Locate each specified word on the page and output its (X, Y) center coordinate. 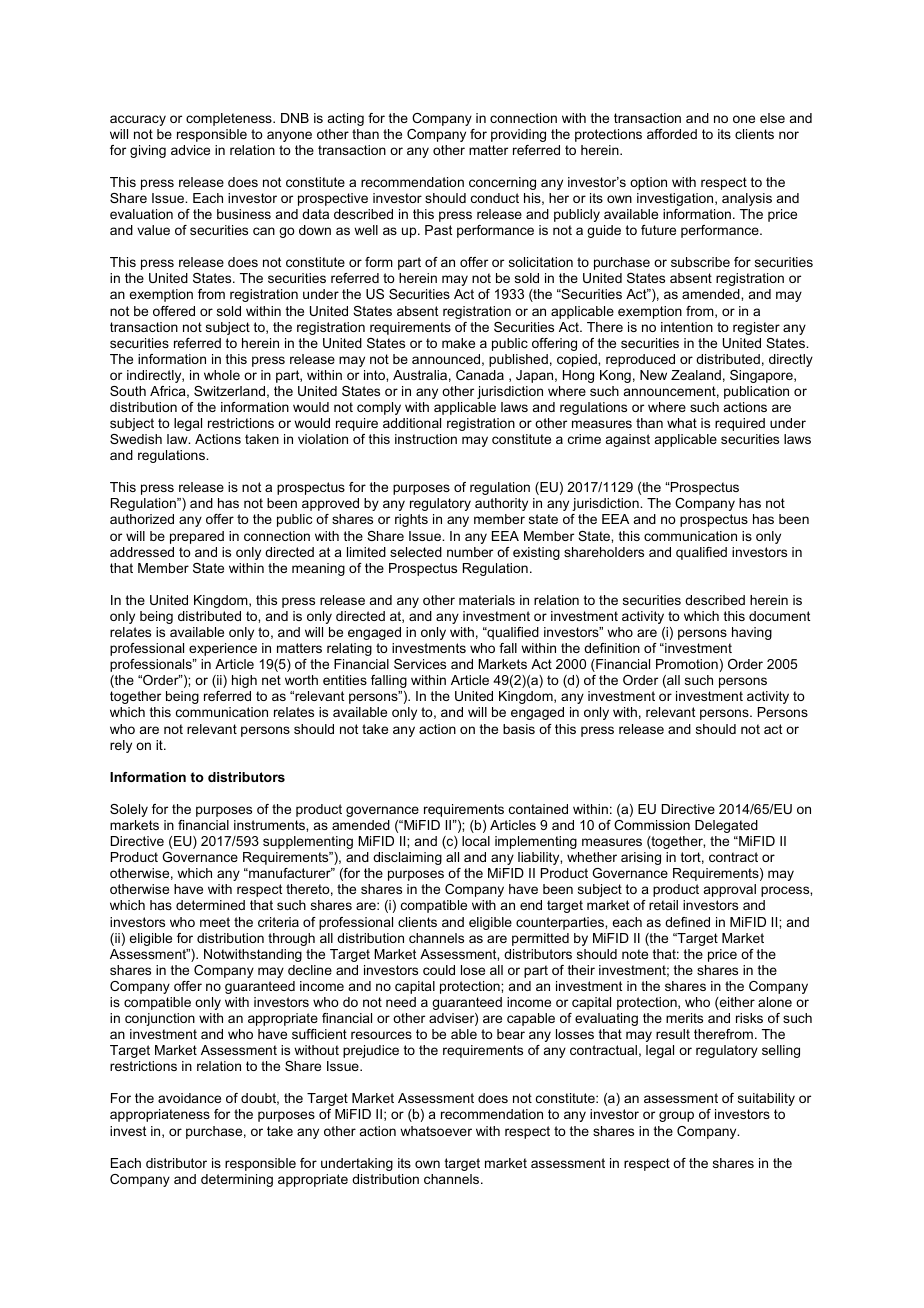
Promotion (687, 664)
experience (223, 649)
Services (420, 664)
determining (237, 1180)
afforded (672, 134)
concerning (502, 183)
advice (190, 150)
